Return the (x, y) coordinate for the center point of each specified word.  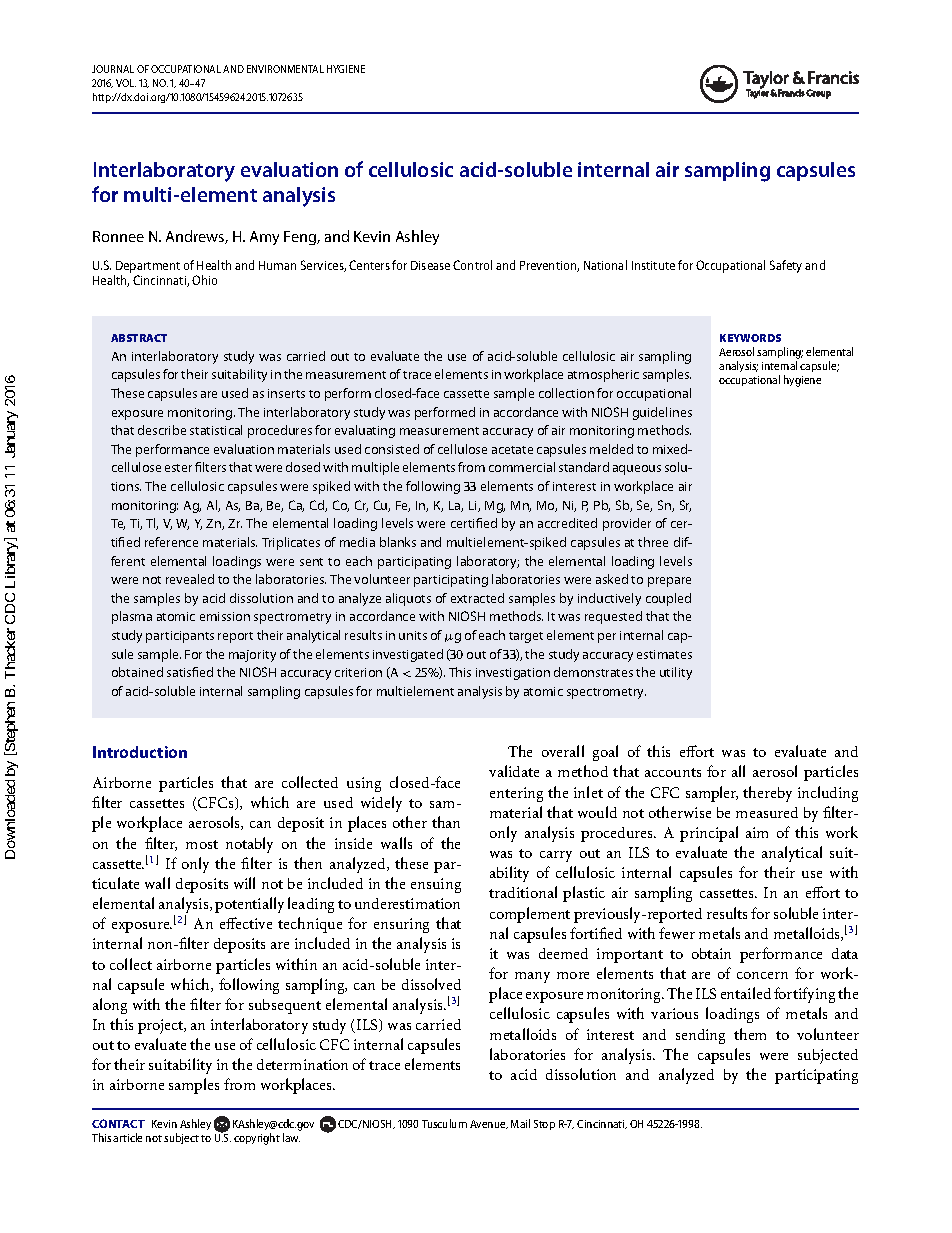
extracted (477, 598)
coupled (668, 599)
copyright (257, 1139)
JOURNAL (113, 69)
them (750, 1034)
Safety (786, 266)
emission (225, 616)
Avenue (489, 1124)
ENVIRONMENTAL (285, 69)
